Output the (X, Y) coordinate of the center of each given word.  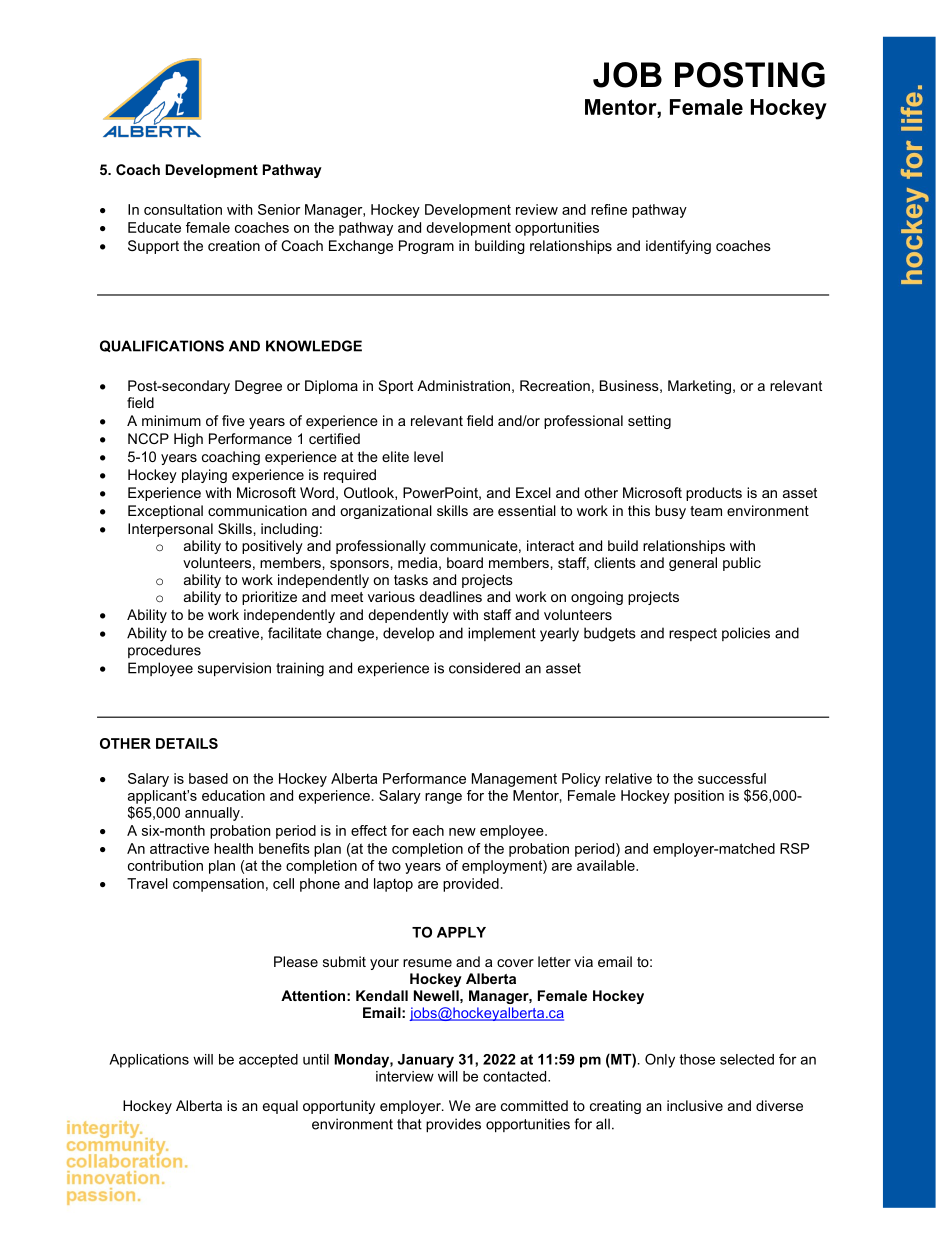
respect (693, 634)
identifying (678, 247)
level (428, 456)
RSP (794, 848)
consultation (183, 209)
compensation (218, 885)
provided (471, 885)
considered (484, 668)
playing (204, 476)
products (714, 494)
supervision (234, 669)
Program (426, 247)
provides (453, 1125)
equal (280, 1107)
